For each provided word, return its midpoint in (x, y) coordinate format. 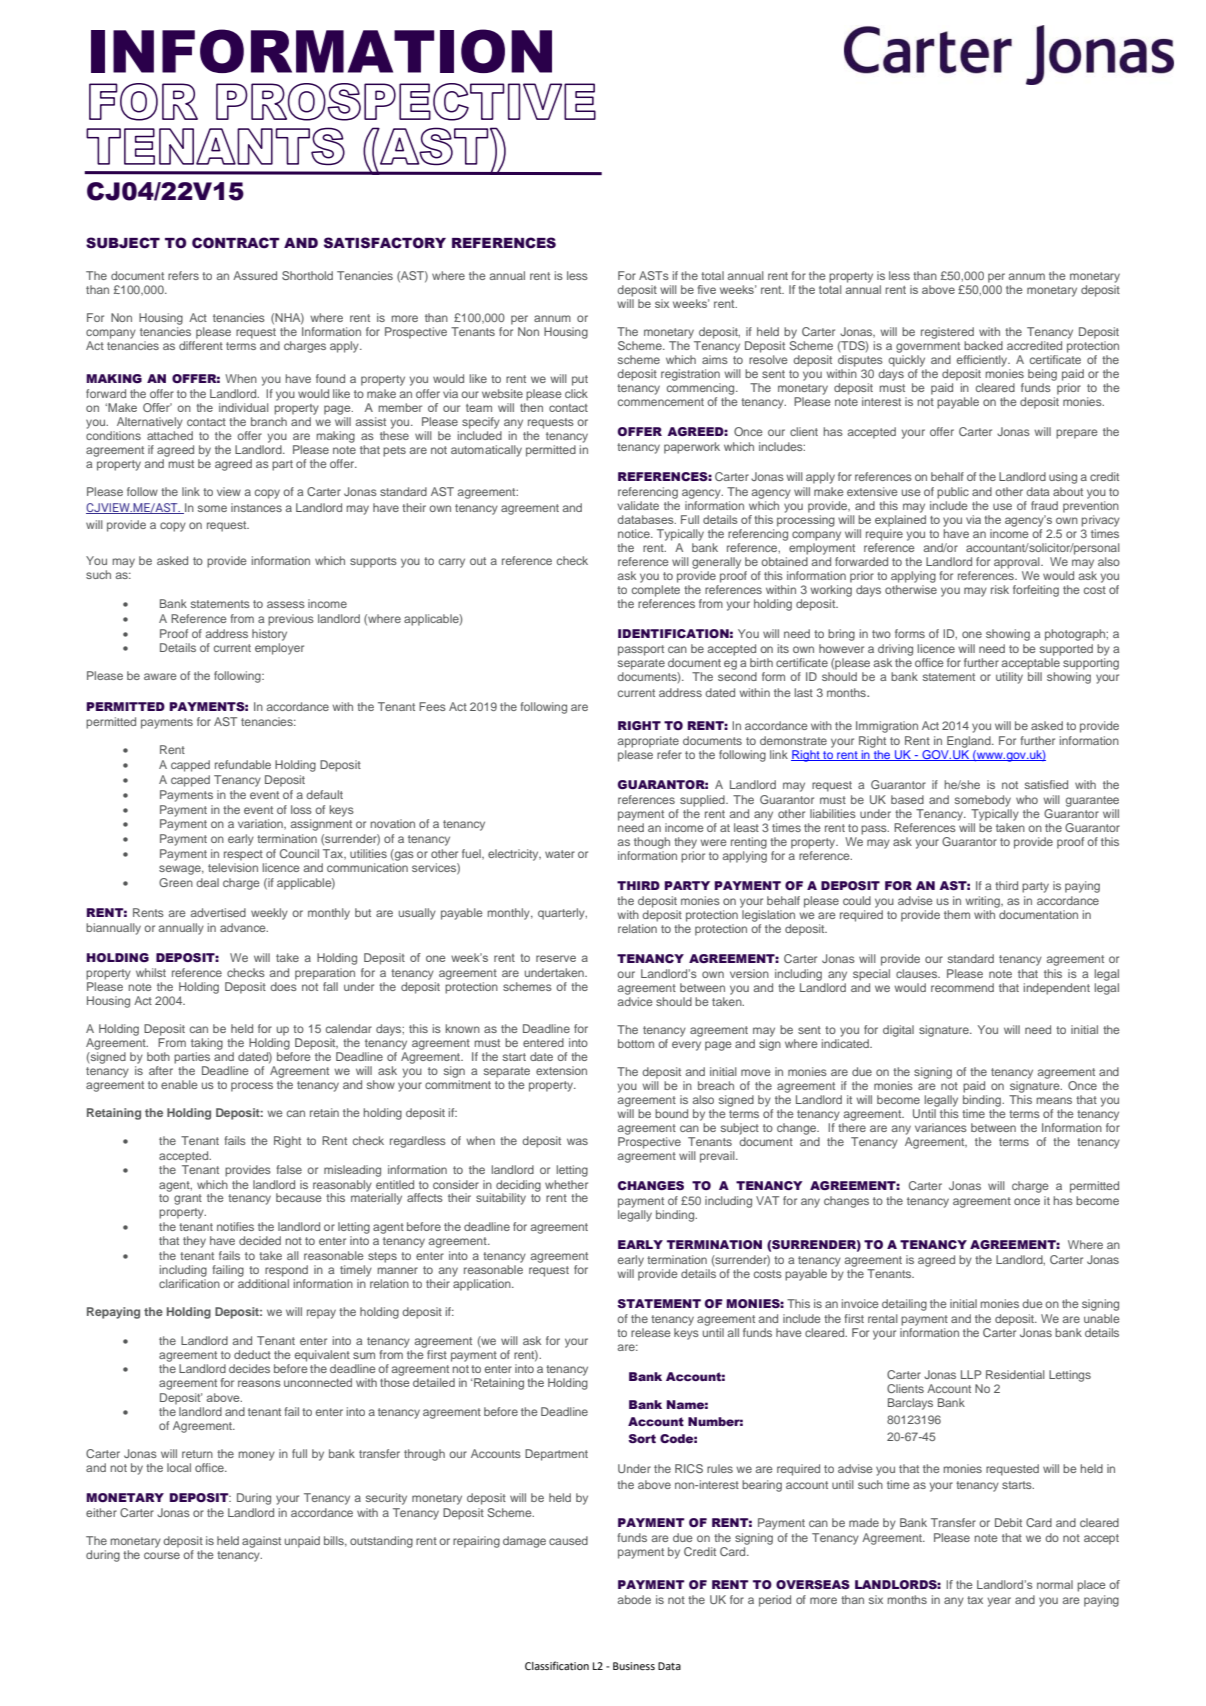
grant (188, 1199)
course (162, 1555)
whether (566, 1184)
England (970, 742)
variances (941, 1127)
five (706, 289)
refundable (243, 764)
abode (634, 1599)
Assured (255, 275)
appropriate (648, 742)
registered (947, 333)
